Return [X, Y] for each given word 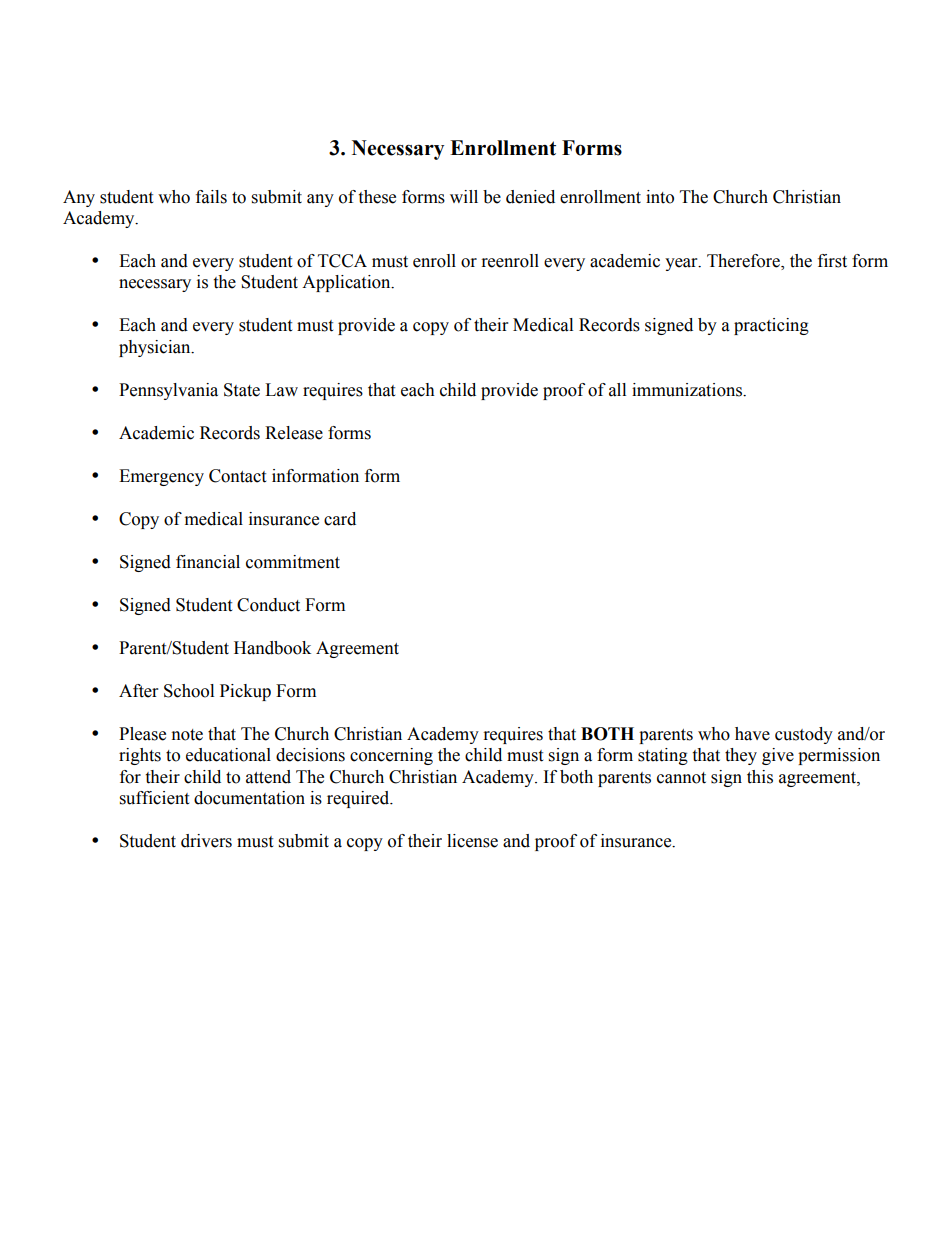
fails [211, 197]
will [464, 196]
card [340, 519]
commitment [293, 562]
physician [156, 348]
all [617, 390]
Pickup [245, 692]
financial [208, 562]
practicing [771, 326]
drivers [206, 841]
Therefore [744, 262]
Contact [237, 476]
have [752, 734]
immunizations [688, 390]
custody [804, 735]
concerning [391, 756]
